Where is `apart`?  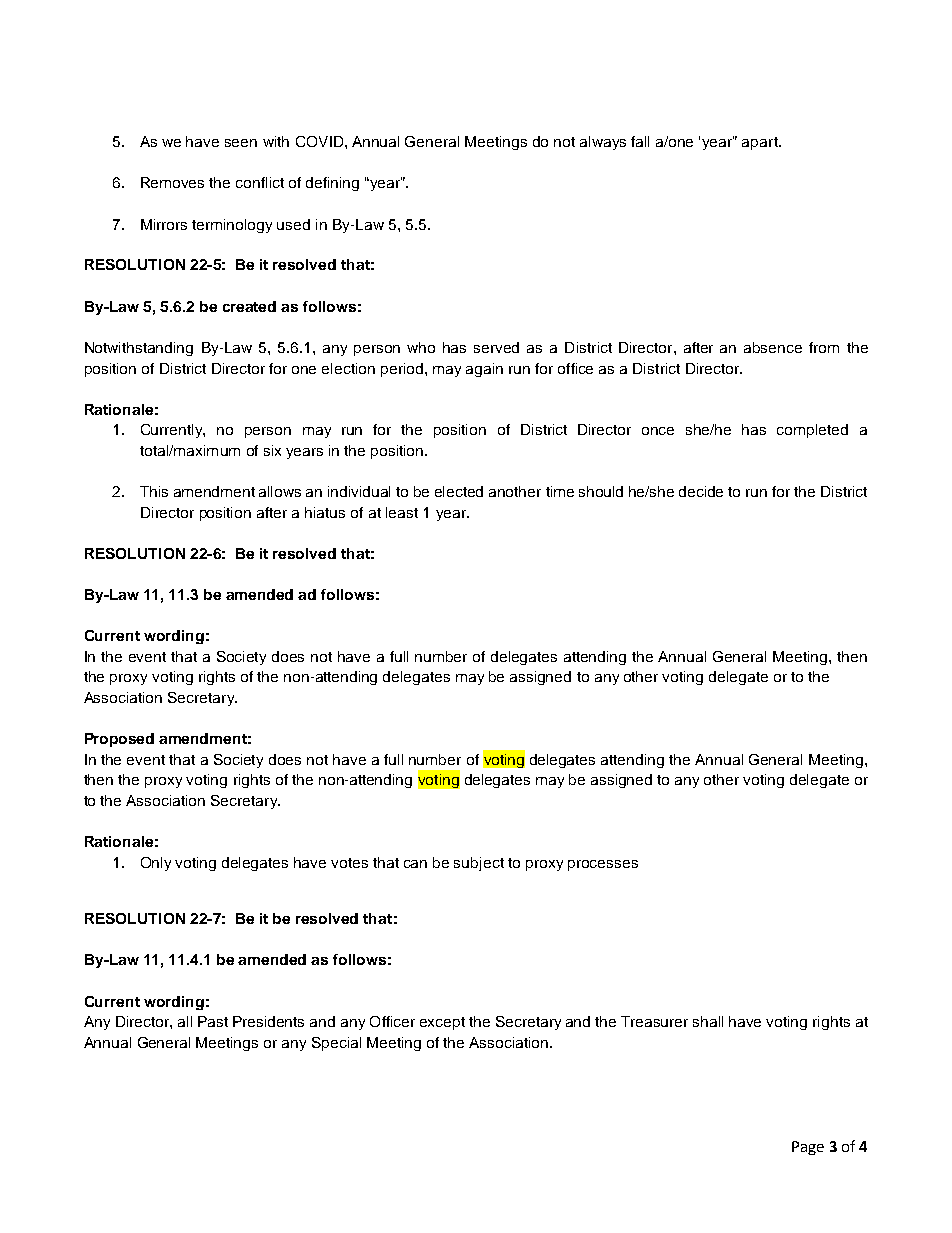 apart is located at coordinates (761, 143).
